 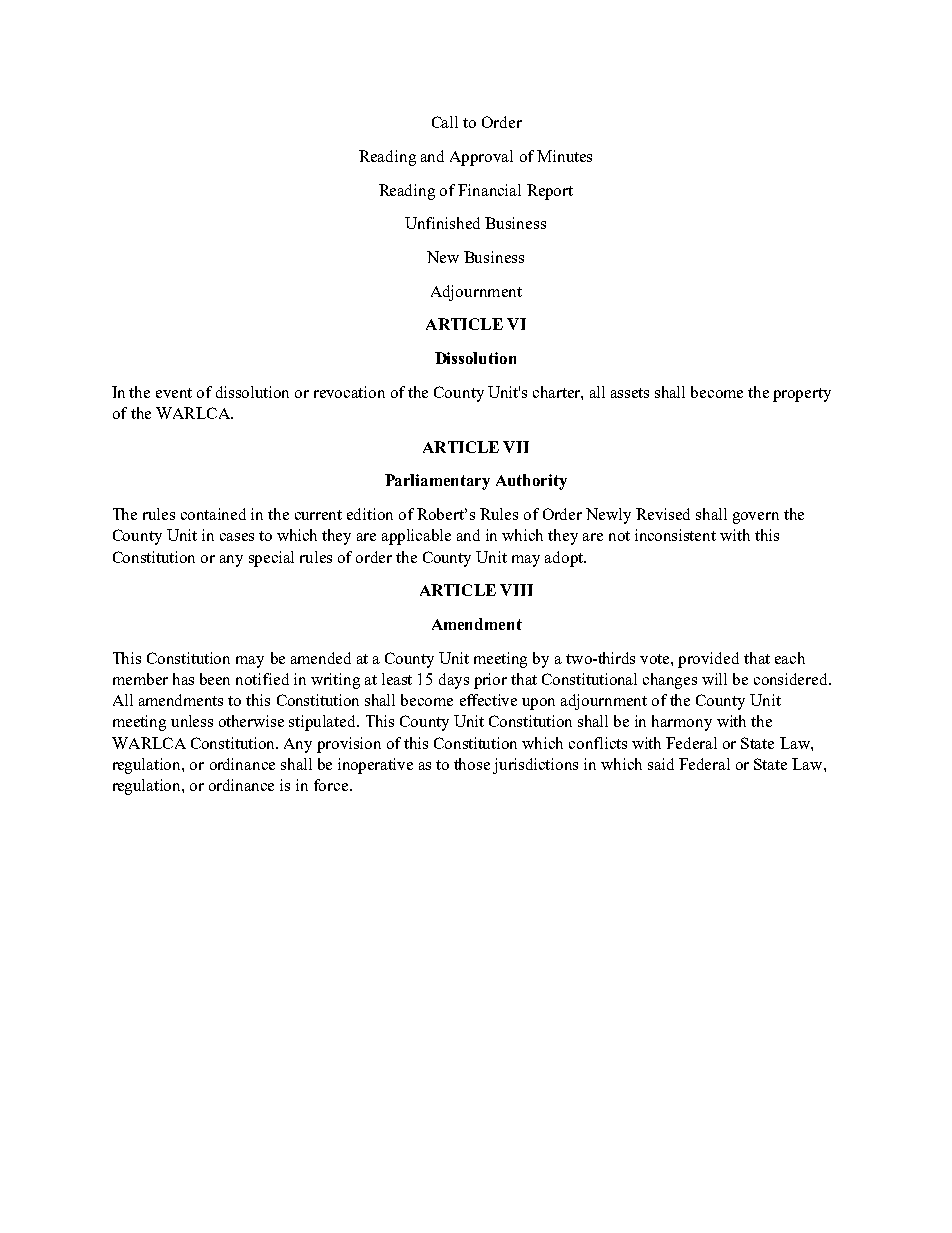 I want to click on inconsistent, so click(x=675, y=535).
